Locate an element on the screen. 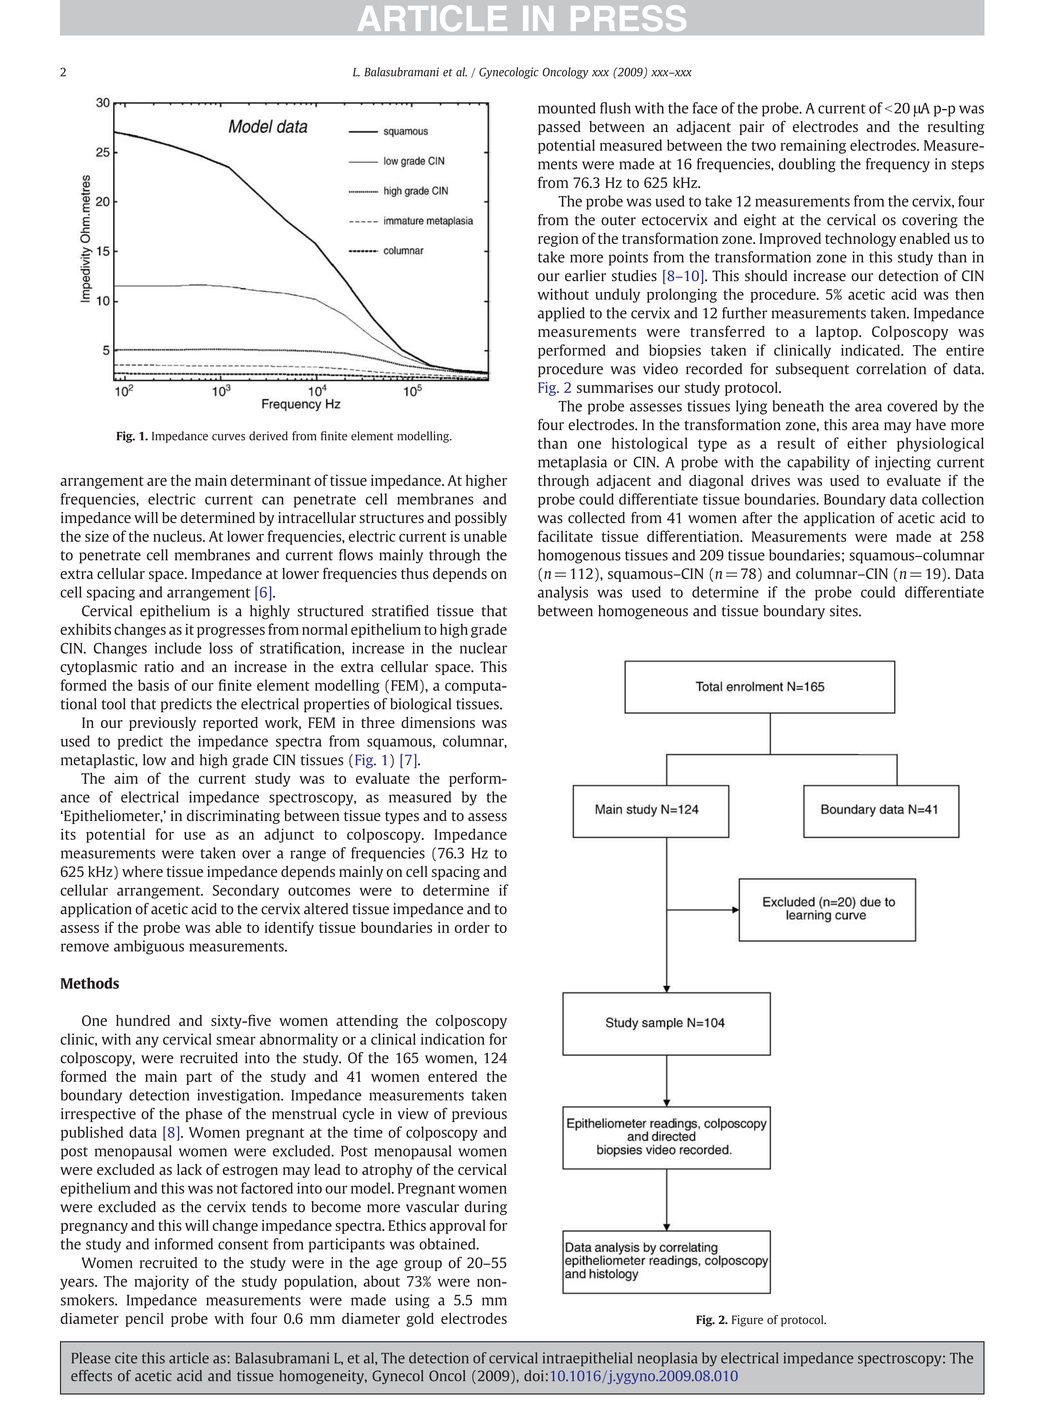  nuclear is located at coordinates (483, 648).
